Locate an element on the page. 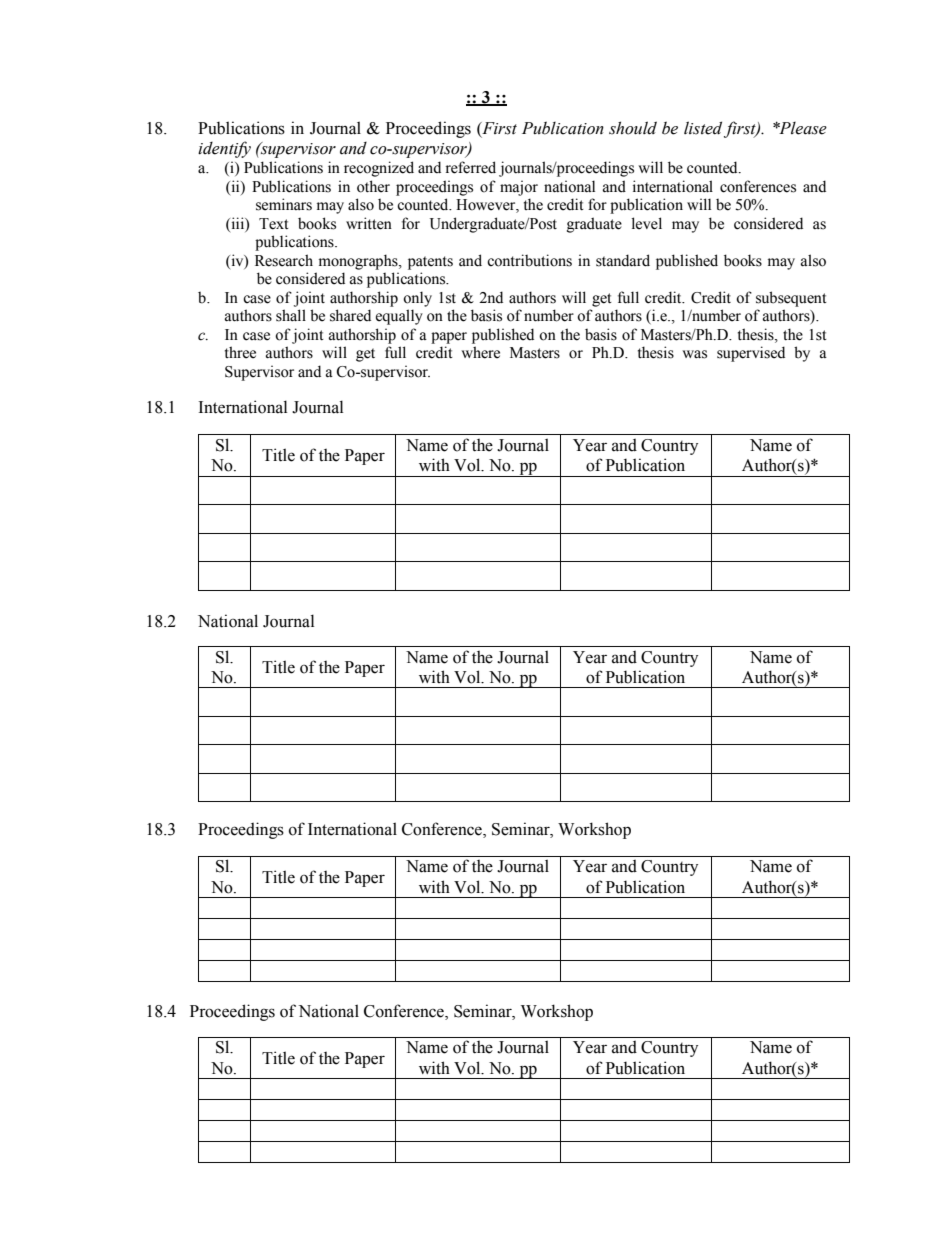 This image has width=952, height=1233. where is located at coordinates (480, 352).
